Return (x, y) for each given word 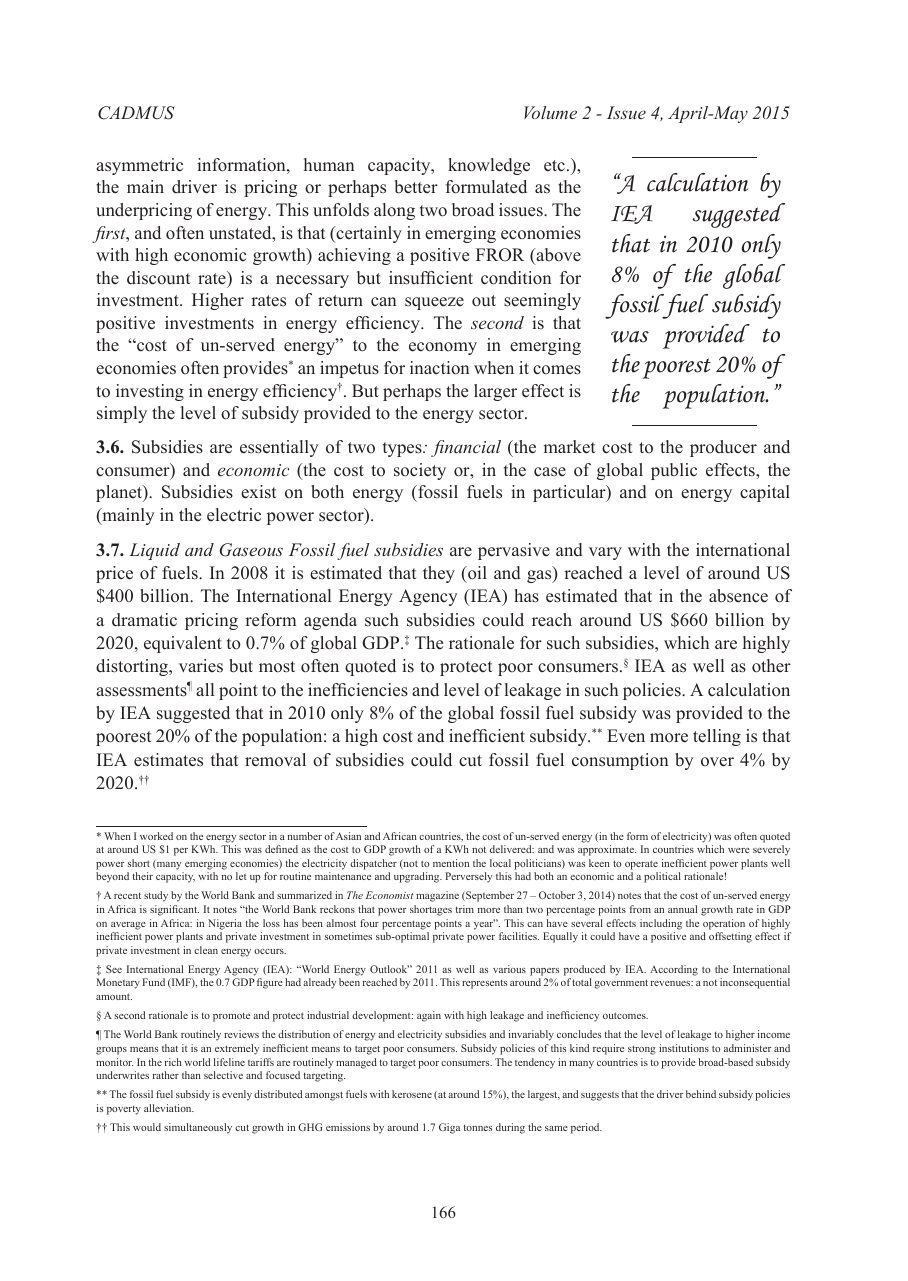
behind (701, 1094)
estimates (168, 760)
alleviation (169, 1108)
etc (554, 166)
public (674, 471)
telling (717, 737)
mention (451, 863)
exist (259, 492)
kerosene (412, 1094)
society (420, 471)
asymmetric (139, 166)
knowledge (489, 166)
